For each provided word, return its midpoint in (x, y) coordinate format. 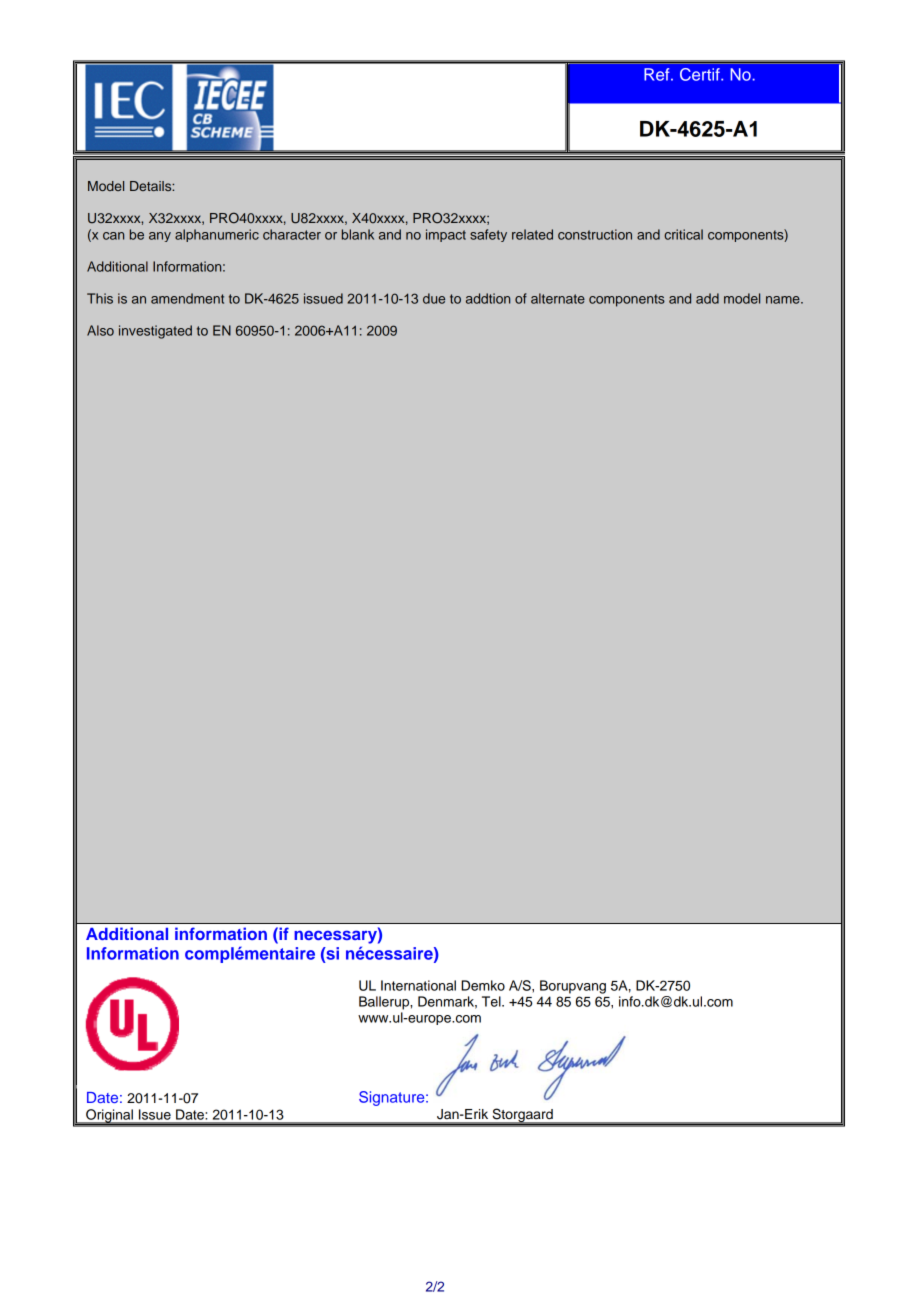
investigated (155, 332)
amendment (187, 298)
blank (358, 234)
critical (683, 234)
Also (100, 330)
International (418, 985)
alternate (558, 298)
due (434, 298)
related (532, 234)
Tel (492, 1001)
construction (595, 234)
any (160, 237)
